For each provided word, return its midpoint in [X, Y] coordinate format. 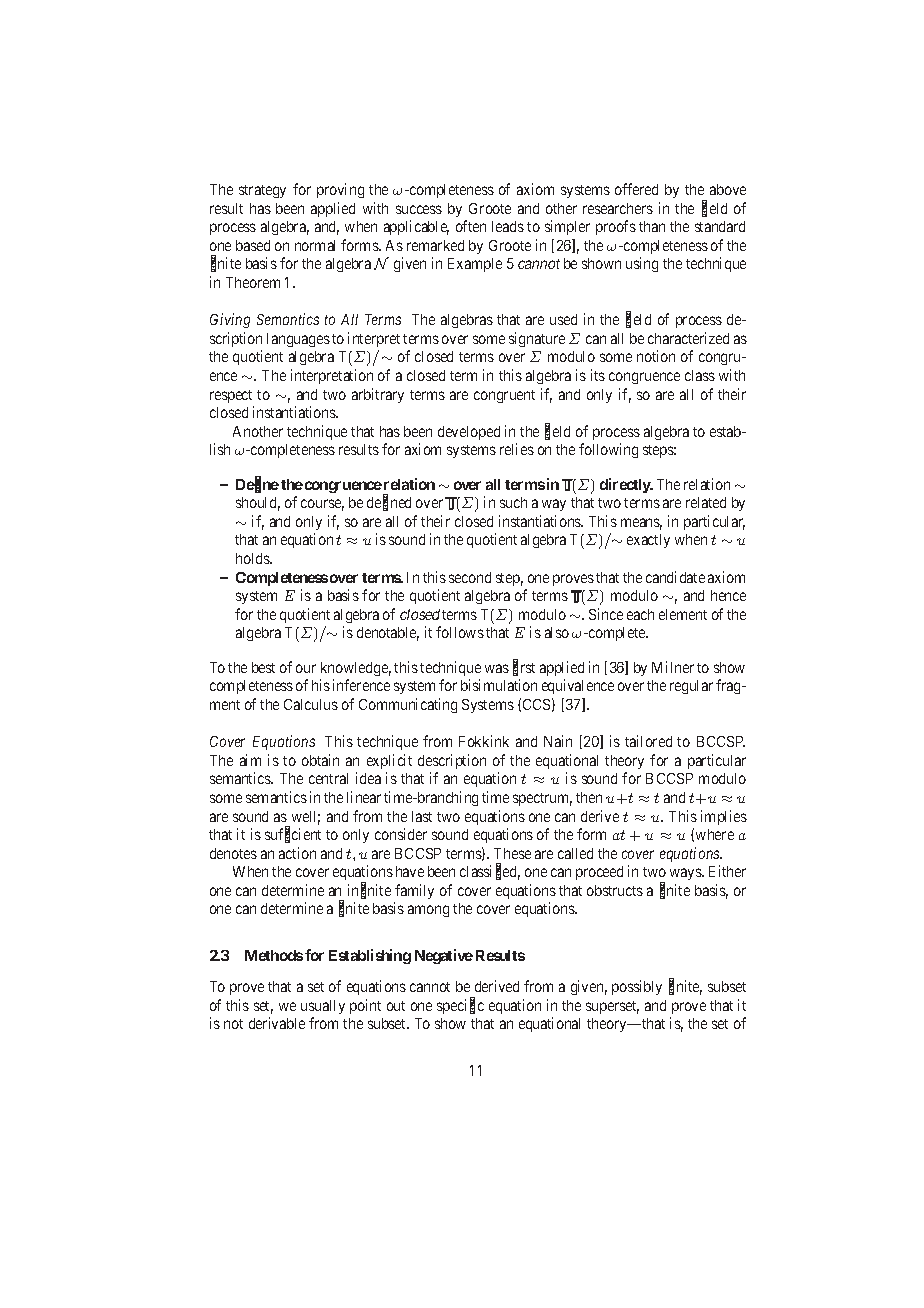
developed [469, 433]
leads [508, 226]
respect [231, 396]
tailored [648, 741]
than [652, 226]
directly [626, 485]
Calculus [311, 704]
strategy [262, 191]
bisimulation [499, 685]
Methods [274, 955]
